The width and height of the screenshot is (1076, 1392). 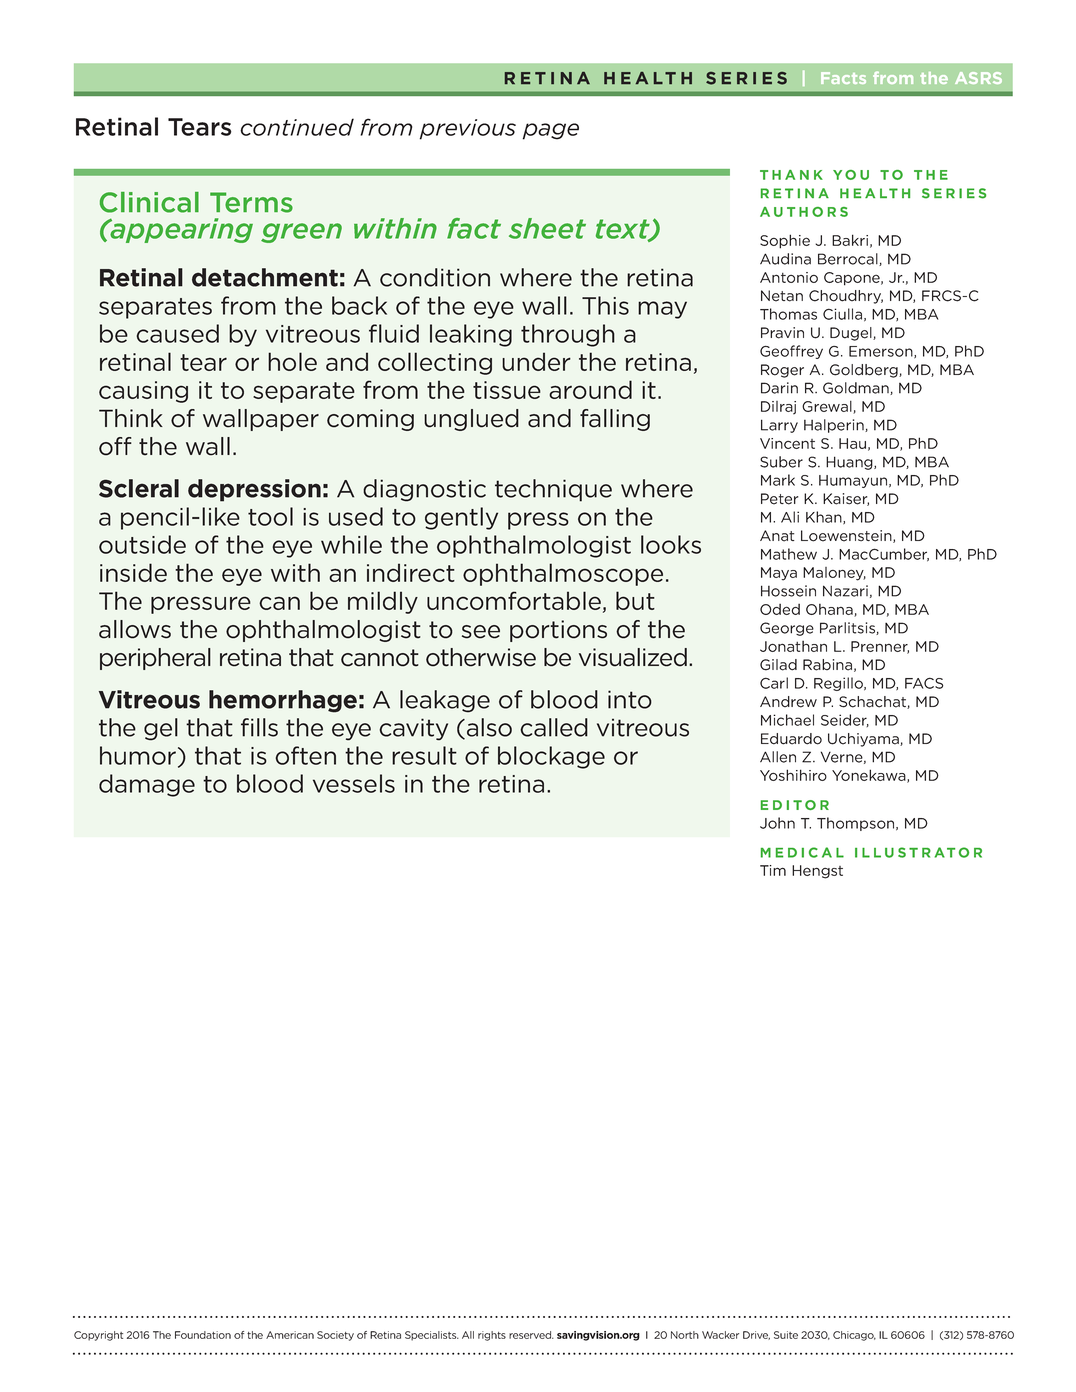 I want to click on page, so click(x=551, y=131).
